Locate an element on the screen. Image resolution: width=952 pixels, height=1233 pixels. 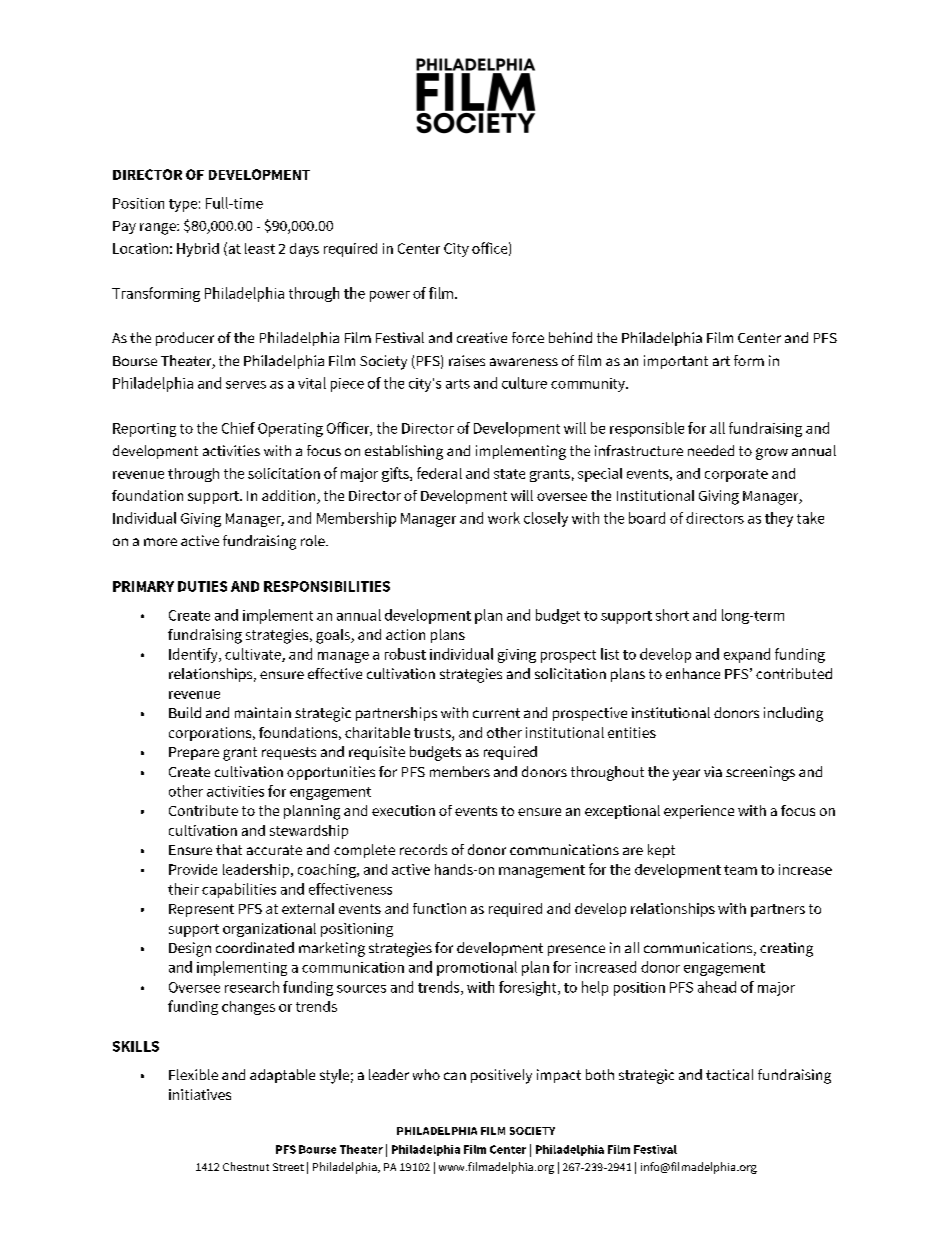
initiatives is located at coordinates (200, 1094).
